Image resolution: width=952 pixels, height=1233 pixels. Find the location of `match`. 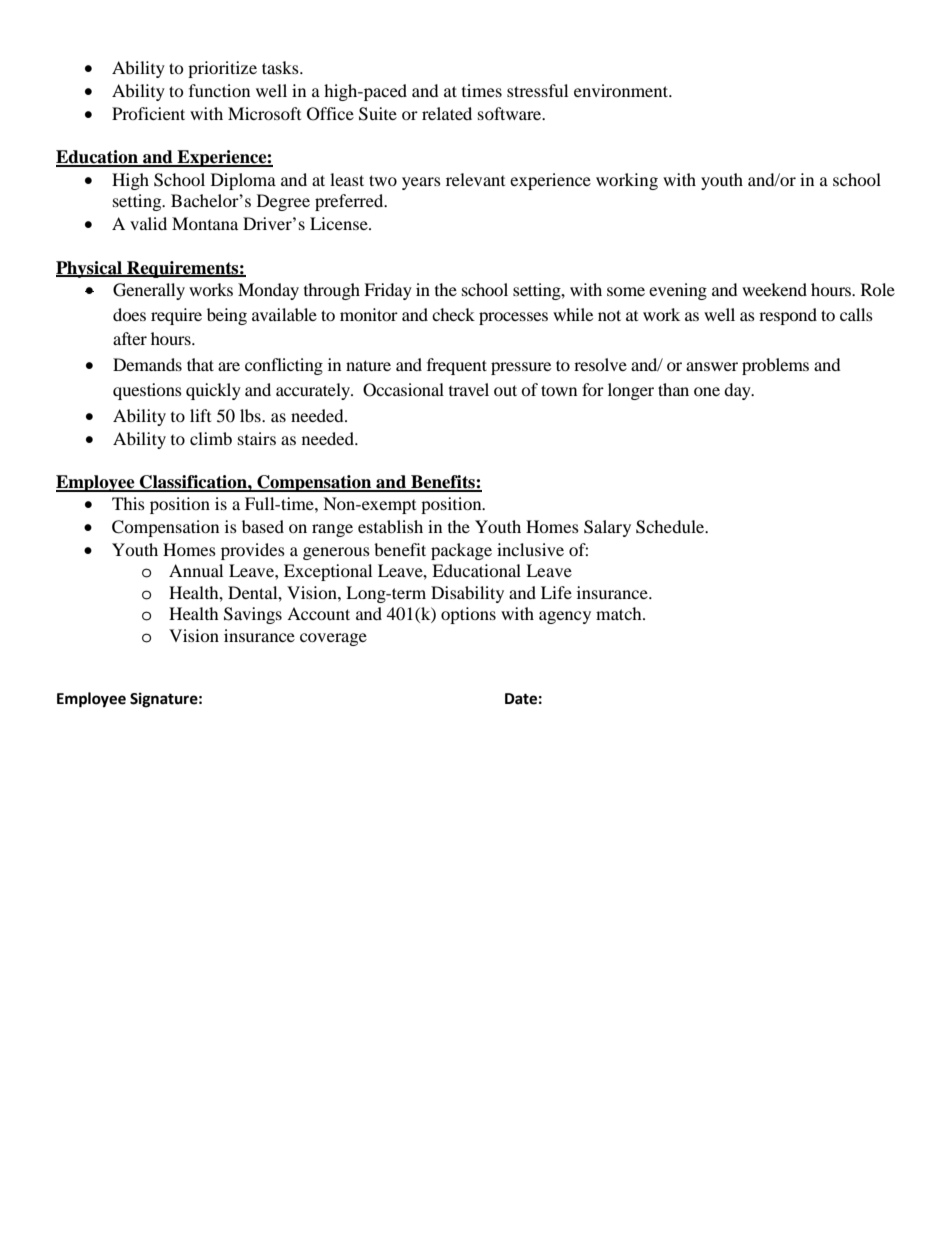

match is located at coordinates (620, 613).
